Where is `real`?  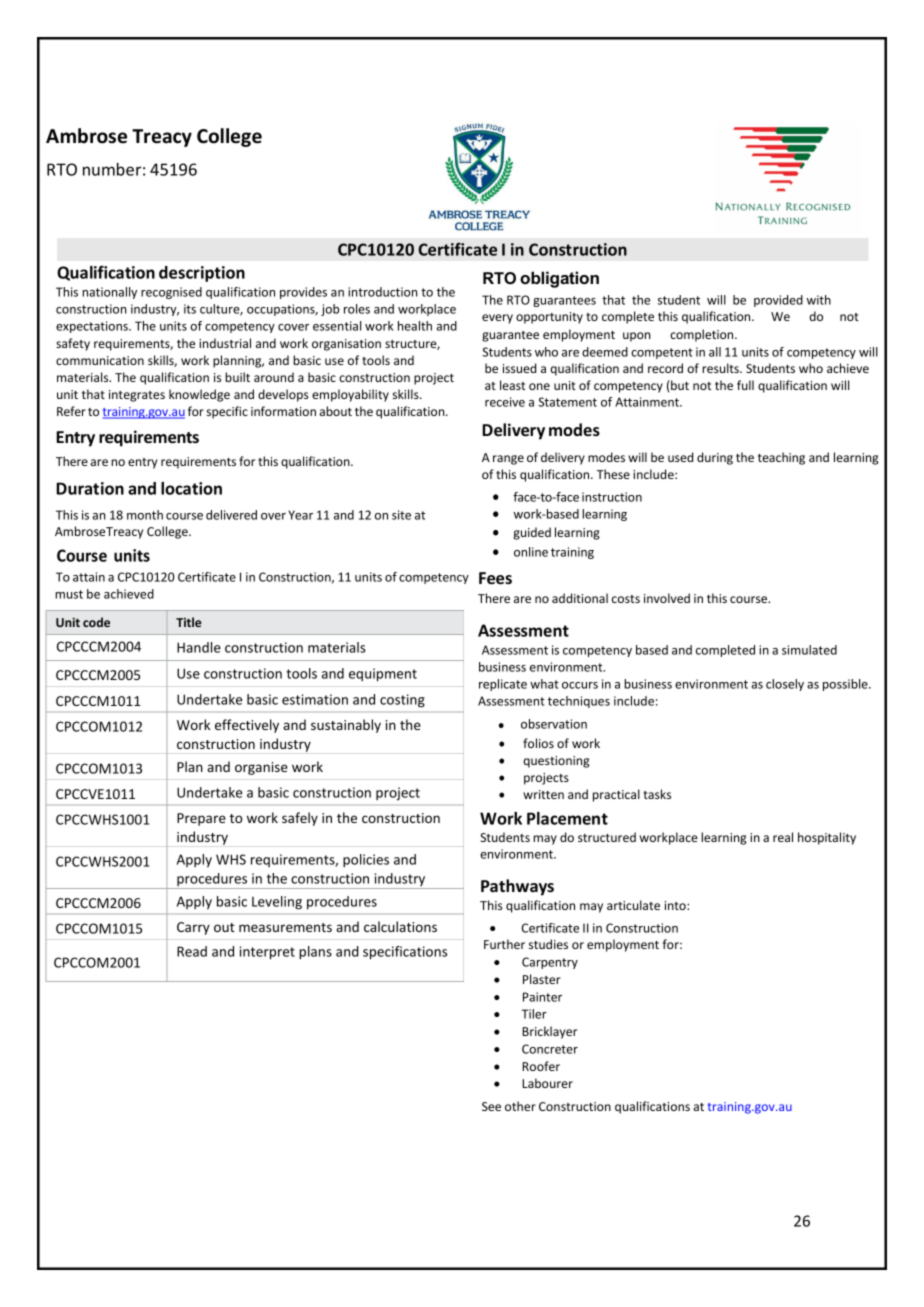 real is located at coordinates (783, 837).
